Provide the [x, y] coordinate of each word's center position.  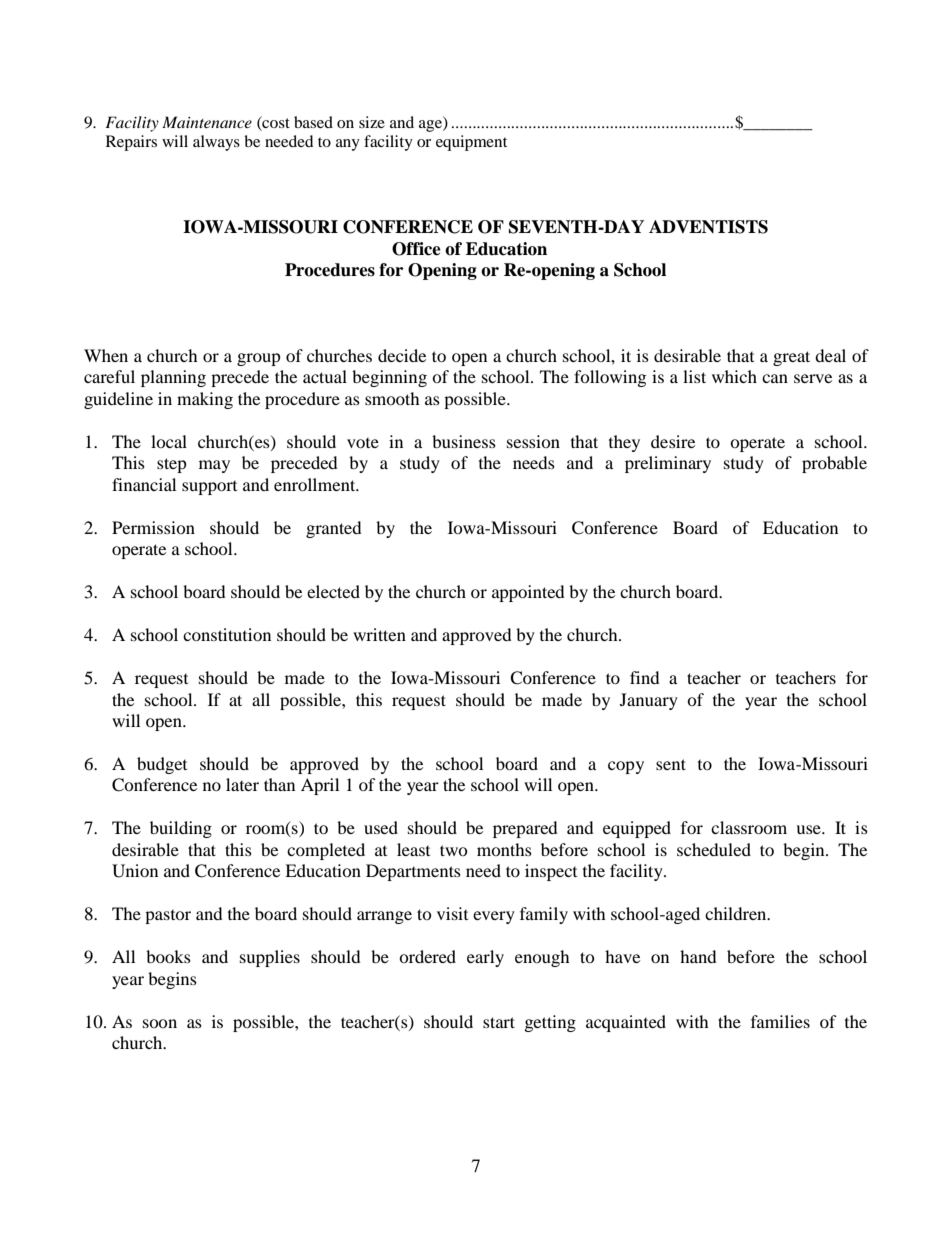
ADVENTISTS [708, 227]
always [216, 143]
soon [160, 1023]
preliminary [668, 464]
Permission [153, 527]
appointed [528, 593]
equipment [471, 143]
